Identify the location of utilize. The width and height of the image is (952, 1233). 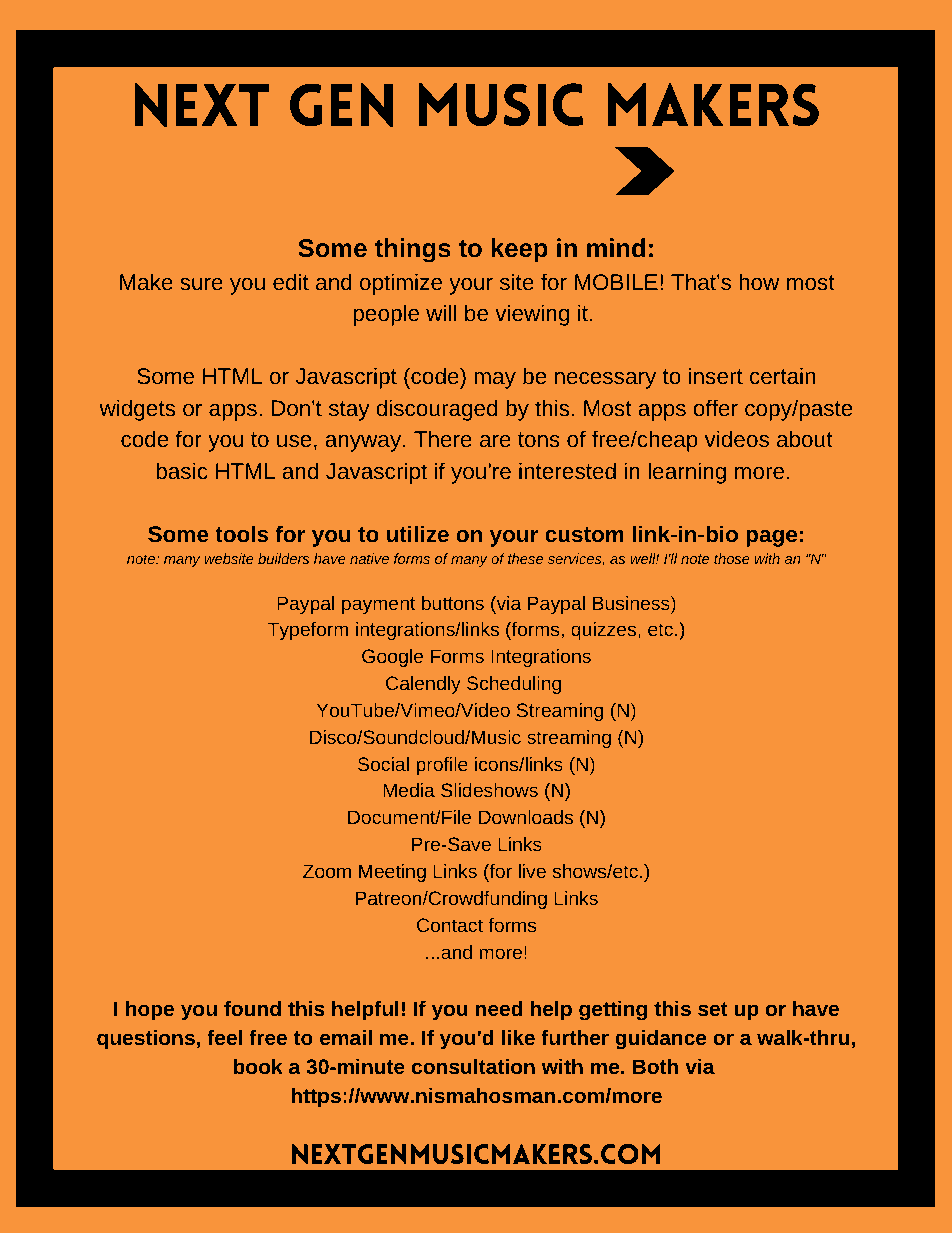
(418, 533).
